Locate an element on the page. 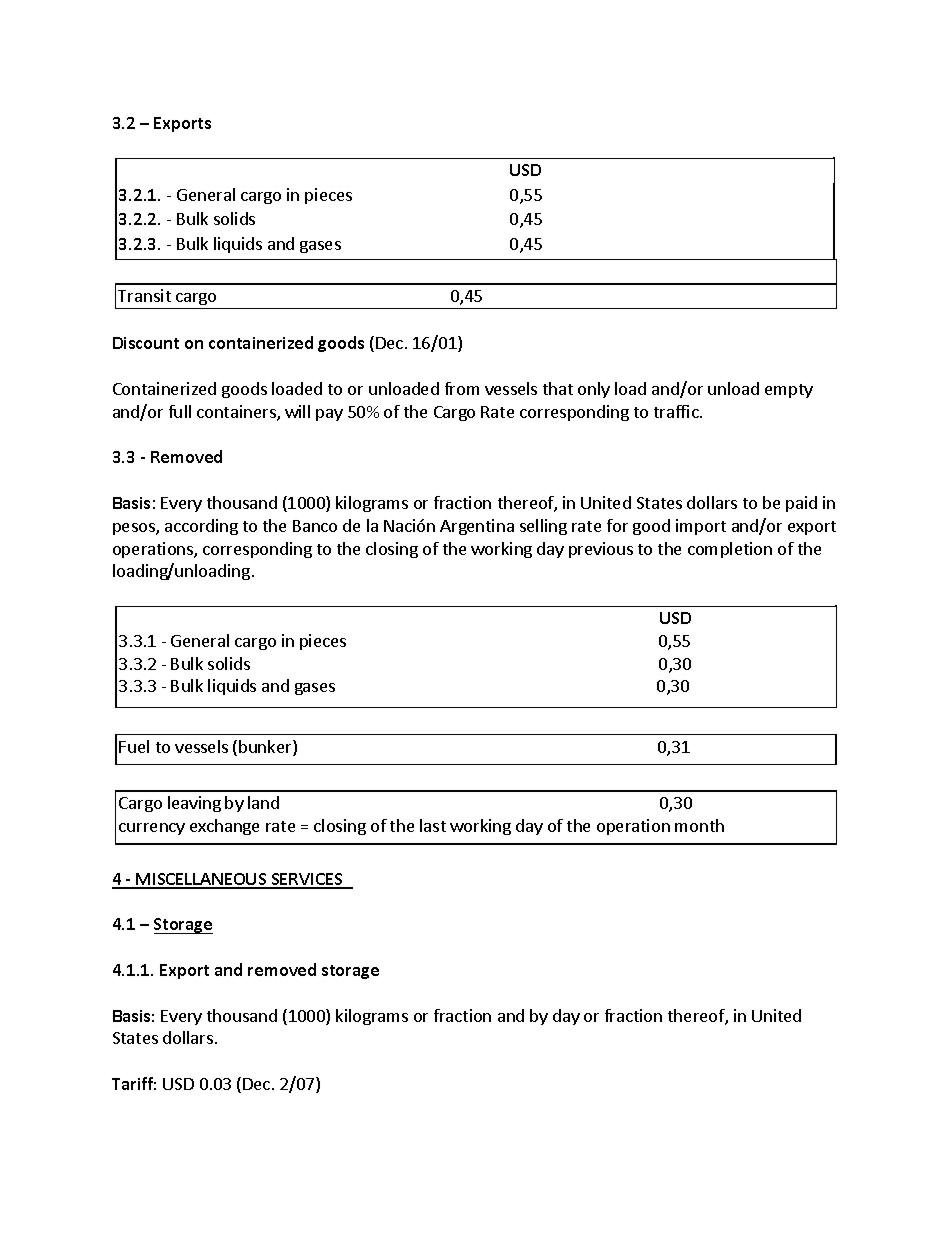 The height and width of the image is (1233, 952). from is located at coordinates (462, 388).
